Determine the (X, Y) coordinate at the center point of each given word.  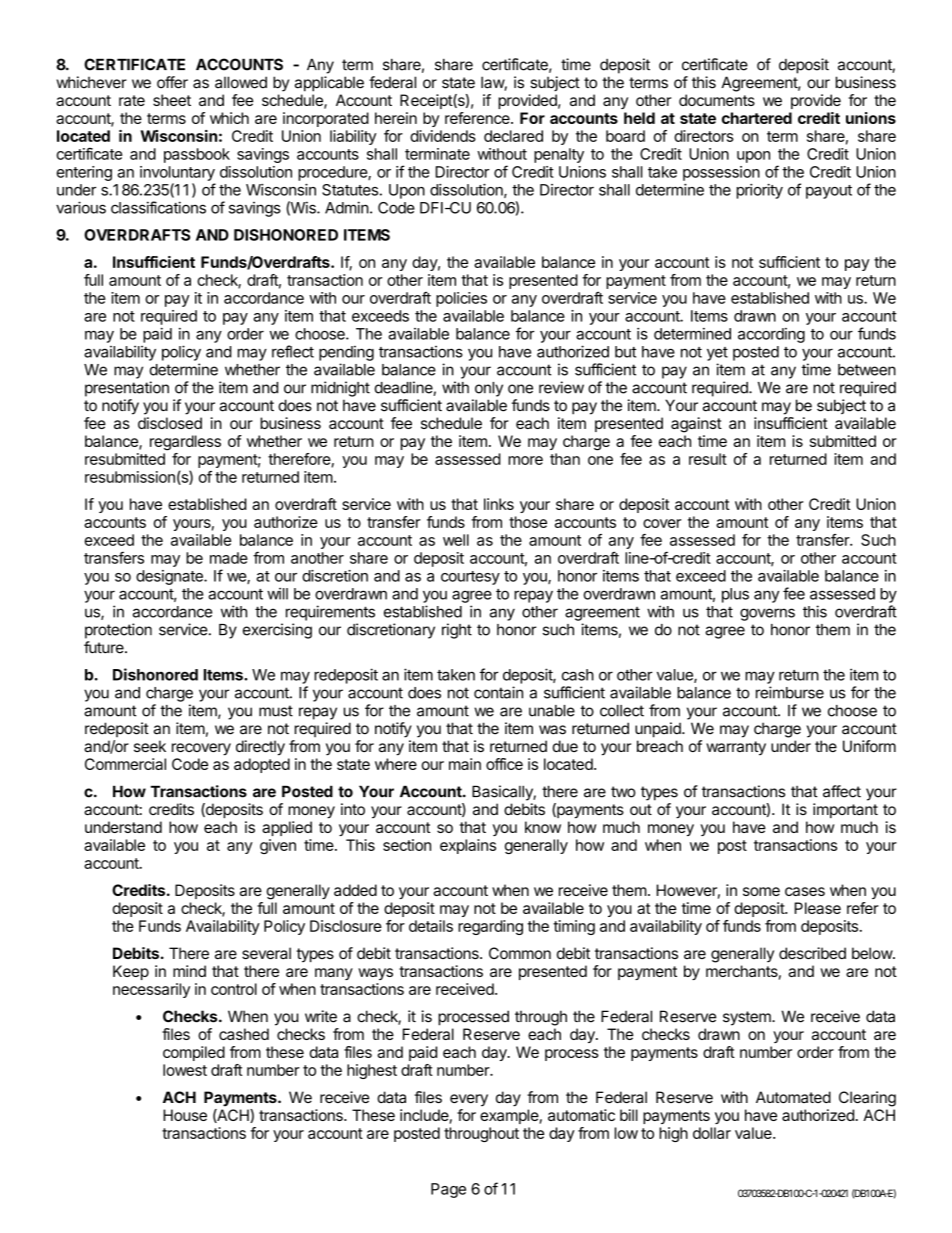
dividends (443, 136)
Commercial (125, 764)
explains (468, 846)
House (185, 1115)
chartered (757, 118)
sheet (172, 100)
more (525, 460)
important (845, 810)
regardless (185, 443)
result (708, 459)
